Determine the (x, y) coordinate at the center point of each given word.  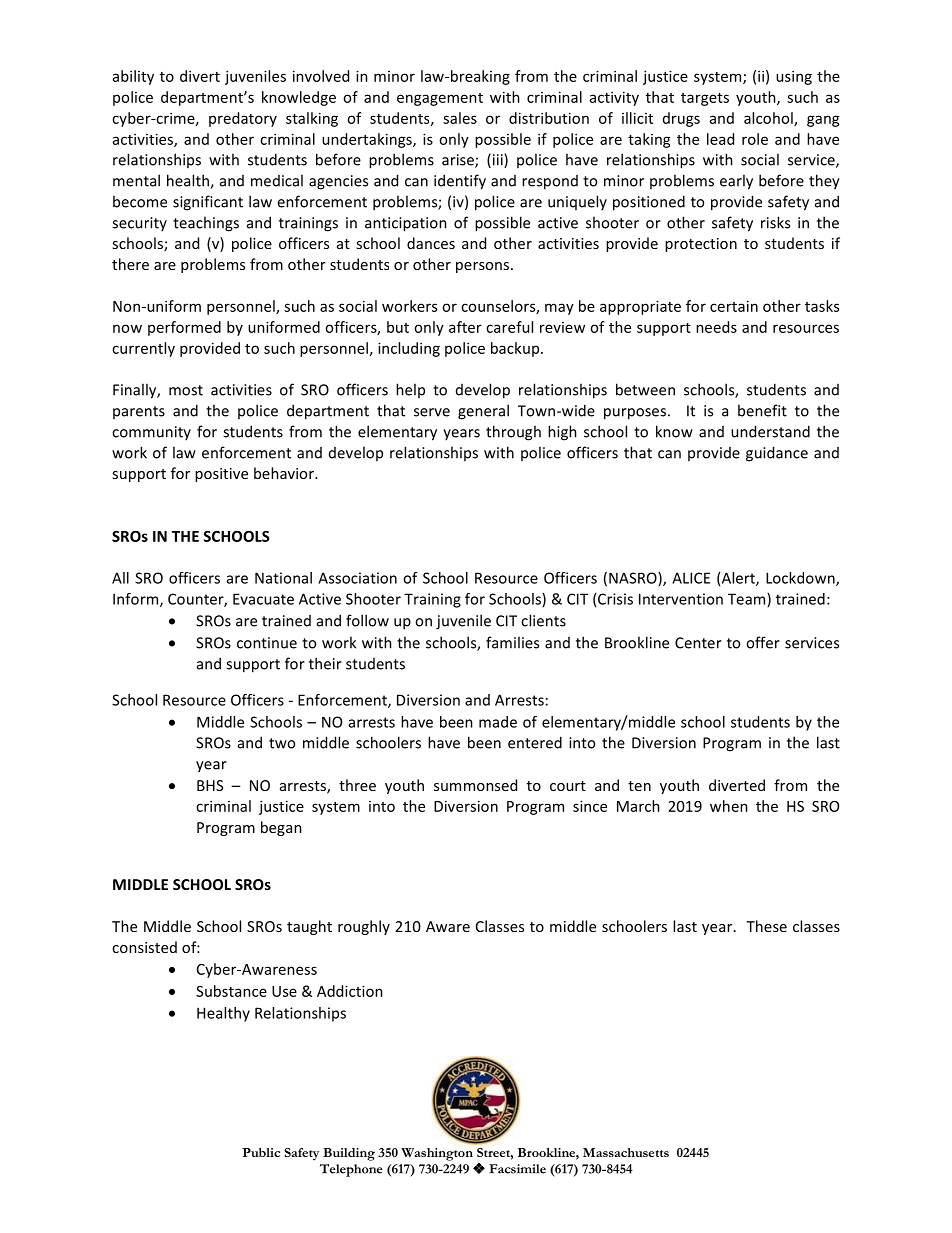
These (766, 926)
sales (460, 118)
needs (716, 327)
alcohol (769, 119)
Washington (437, 1154)
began (281, 828)
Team (748, 600)
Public (261, 1152)
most (186, 390)
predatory (243, 119)
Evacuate (263, 599)
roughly (364, 927)
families (512, 642)
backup (516, 349)
